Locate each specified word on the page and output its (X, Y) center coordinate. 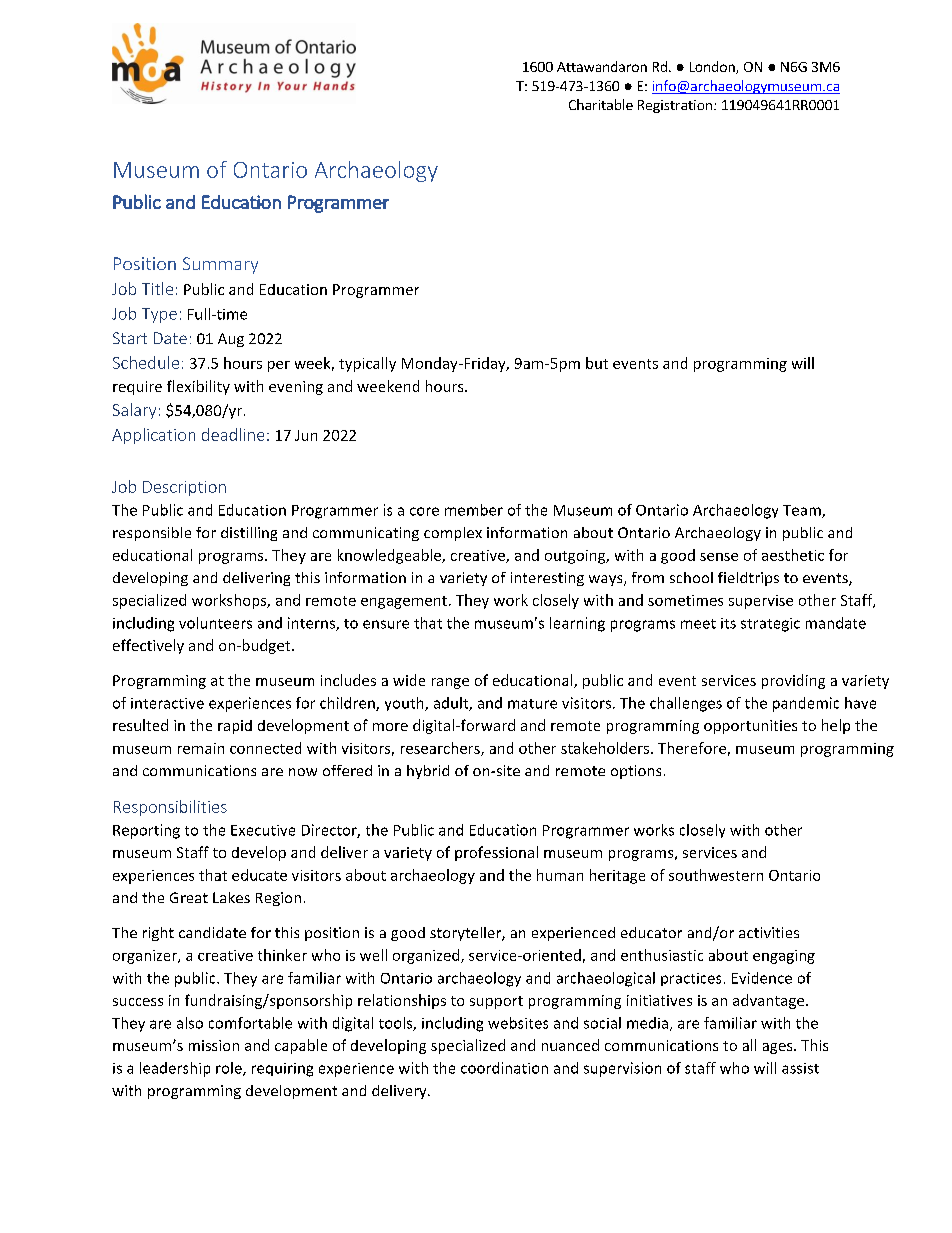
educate (259, 875)
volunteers (215, 623)
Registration (675, 106)
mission (214, 1045)
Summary (220, 265)
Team (803, 511)
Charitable (601, 104)
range (450, 683)
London (713, 67)
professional (496, 853)
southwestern (716, 875)
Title (157, 288)
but (597, 363)
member (474, 510)
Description (184, 488)
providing (793, 681)
